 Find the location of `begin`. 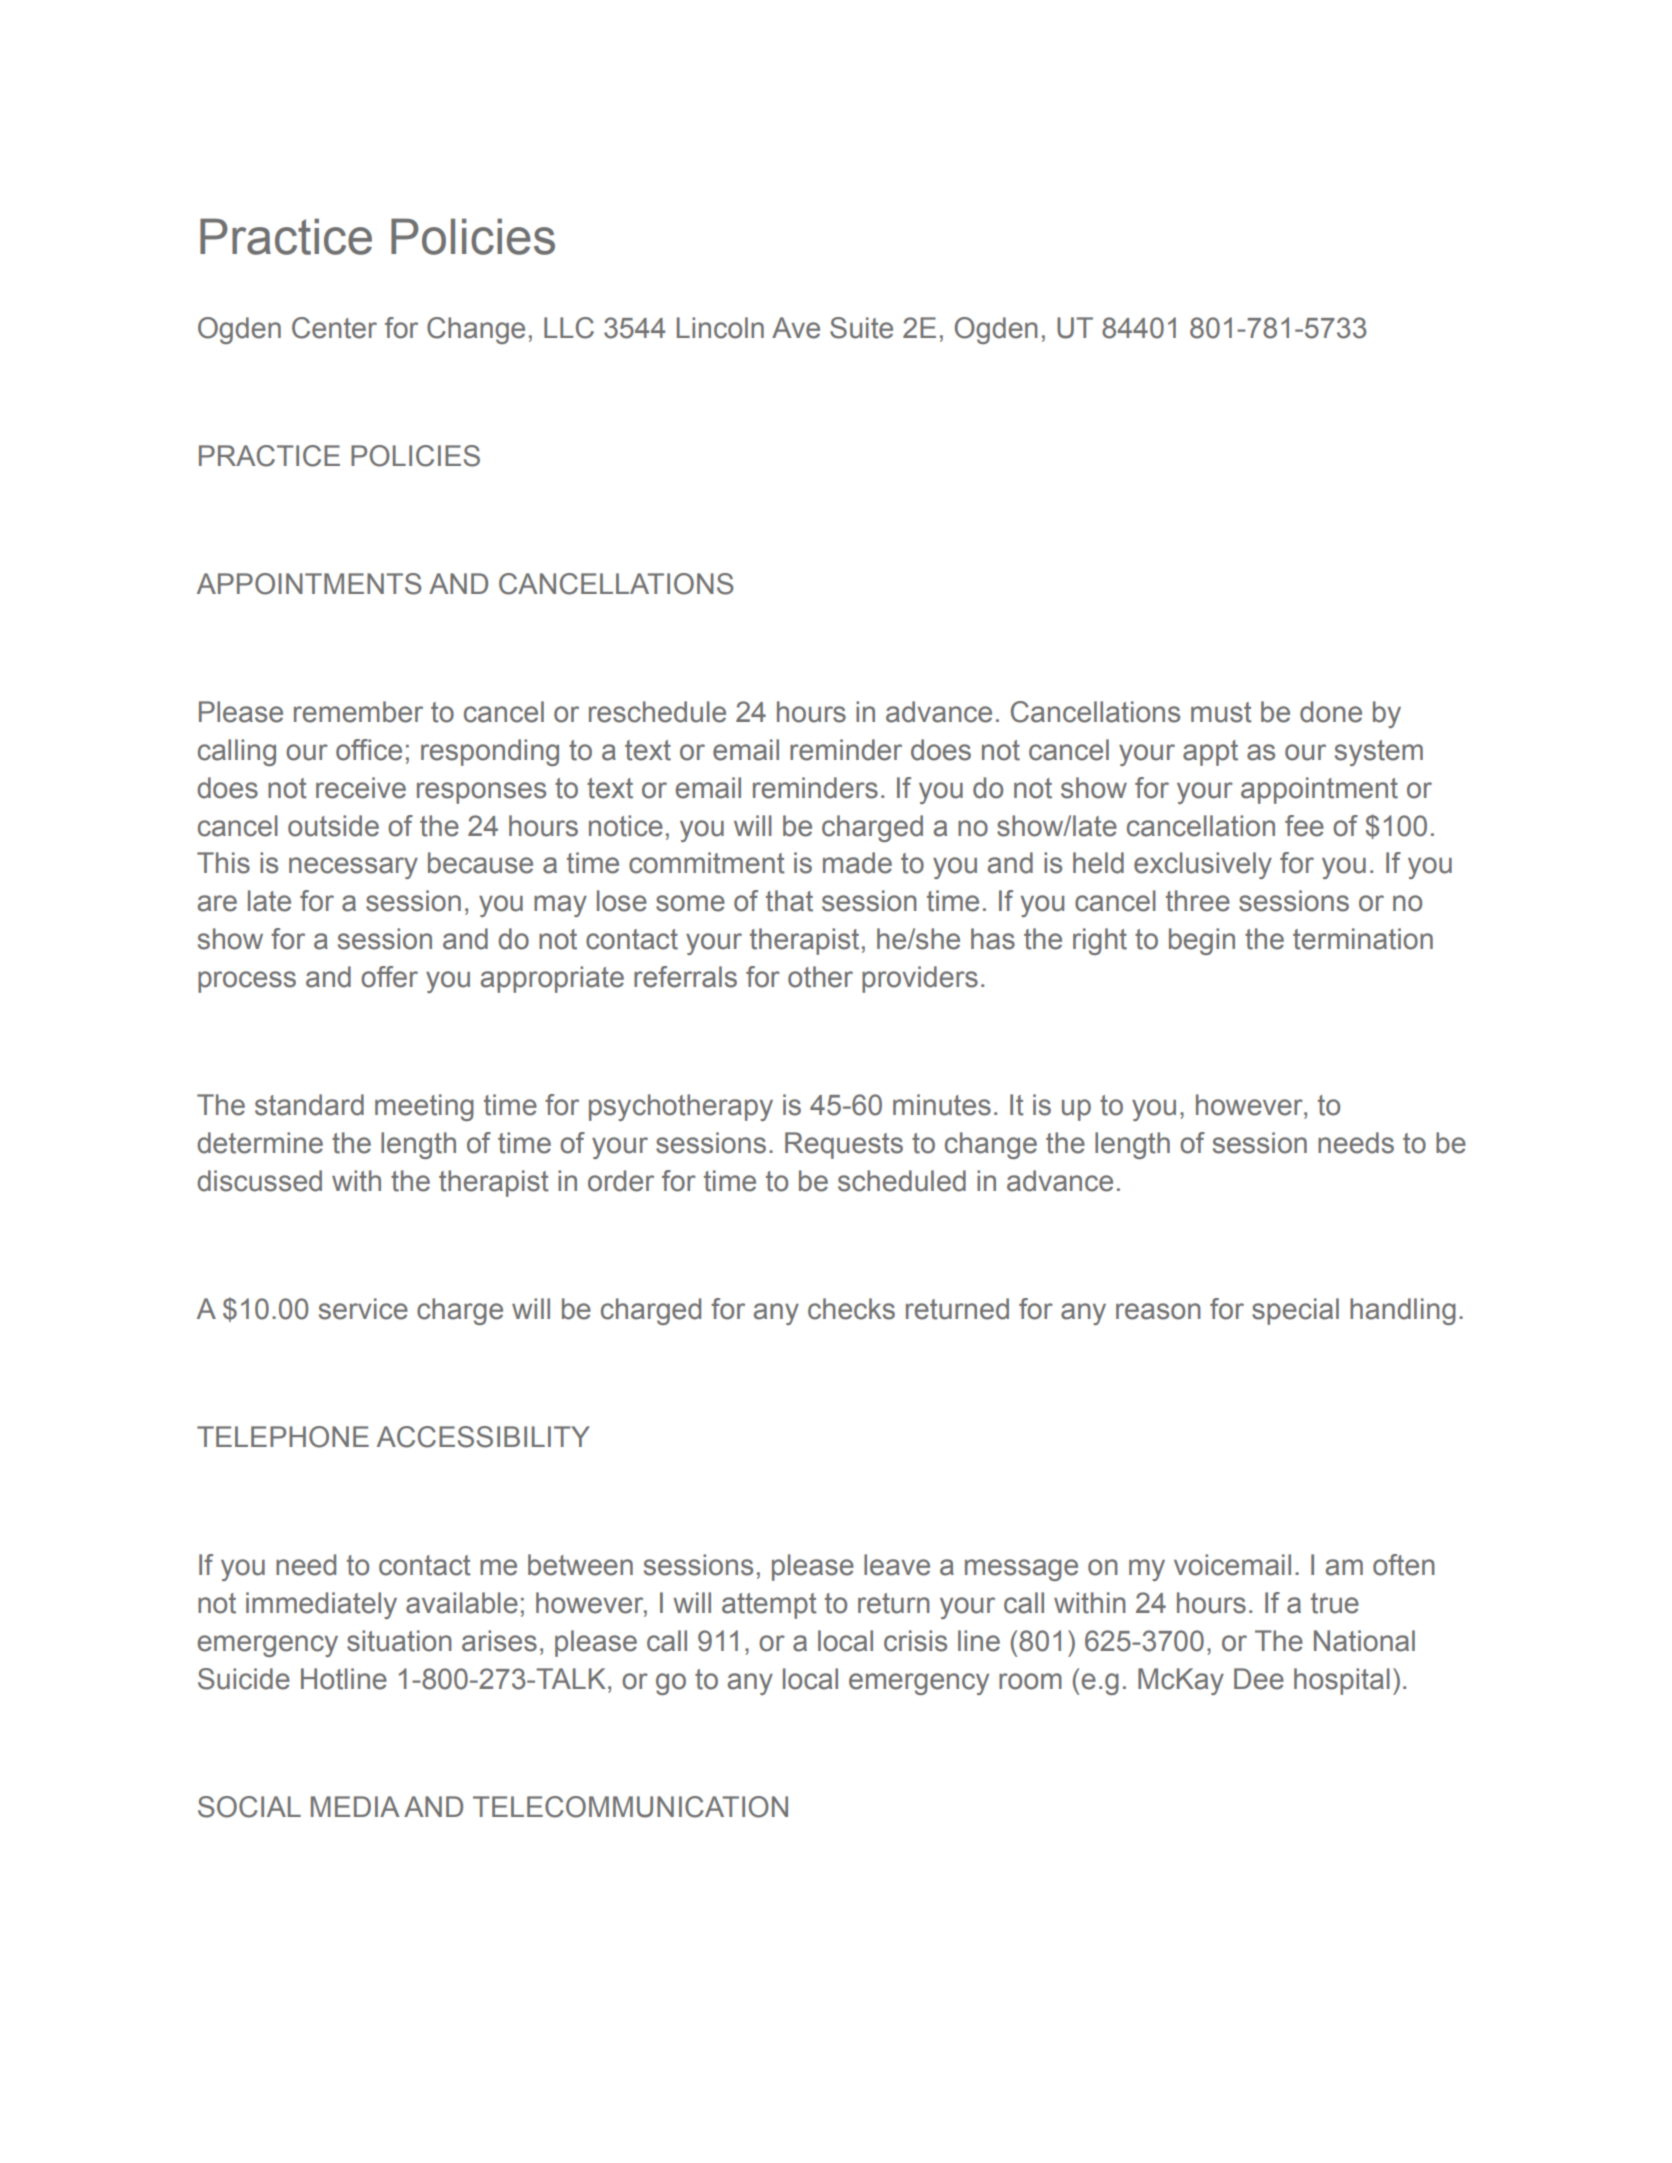

begin is located at coordinates (1202, 941).
